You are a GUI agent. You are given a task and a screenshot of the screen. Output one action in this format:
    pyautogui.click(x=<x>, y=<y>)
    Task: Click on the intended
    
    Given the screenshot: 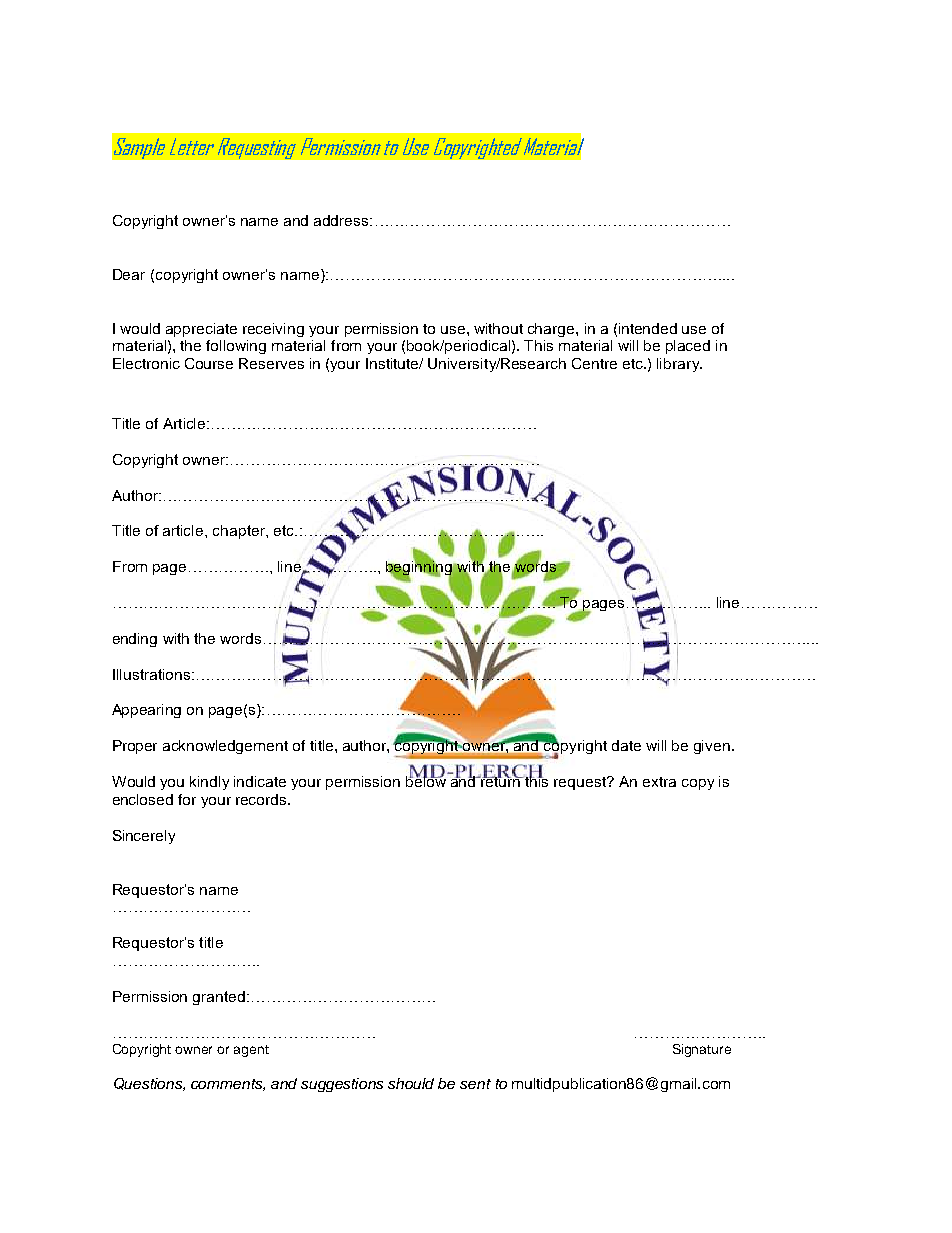 What is the action you would take?
    pyautogui.click(x=648, y=328)
